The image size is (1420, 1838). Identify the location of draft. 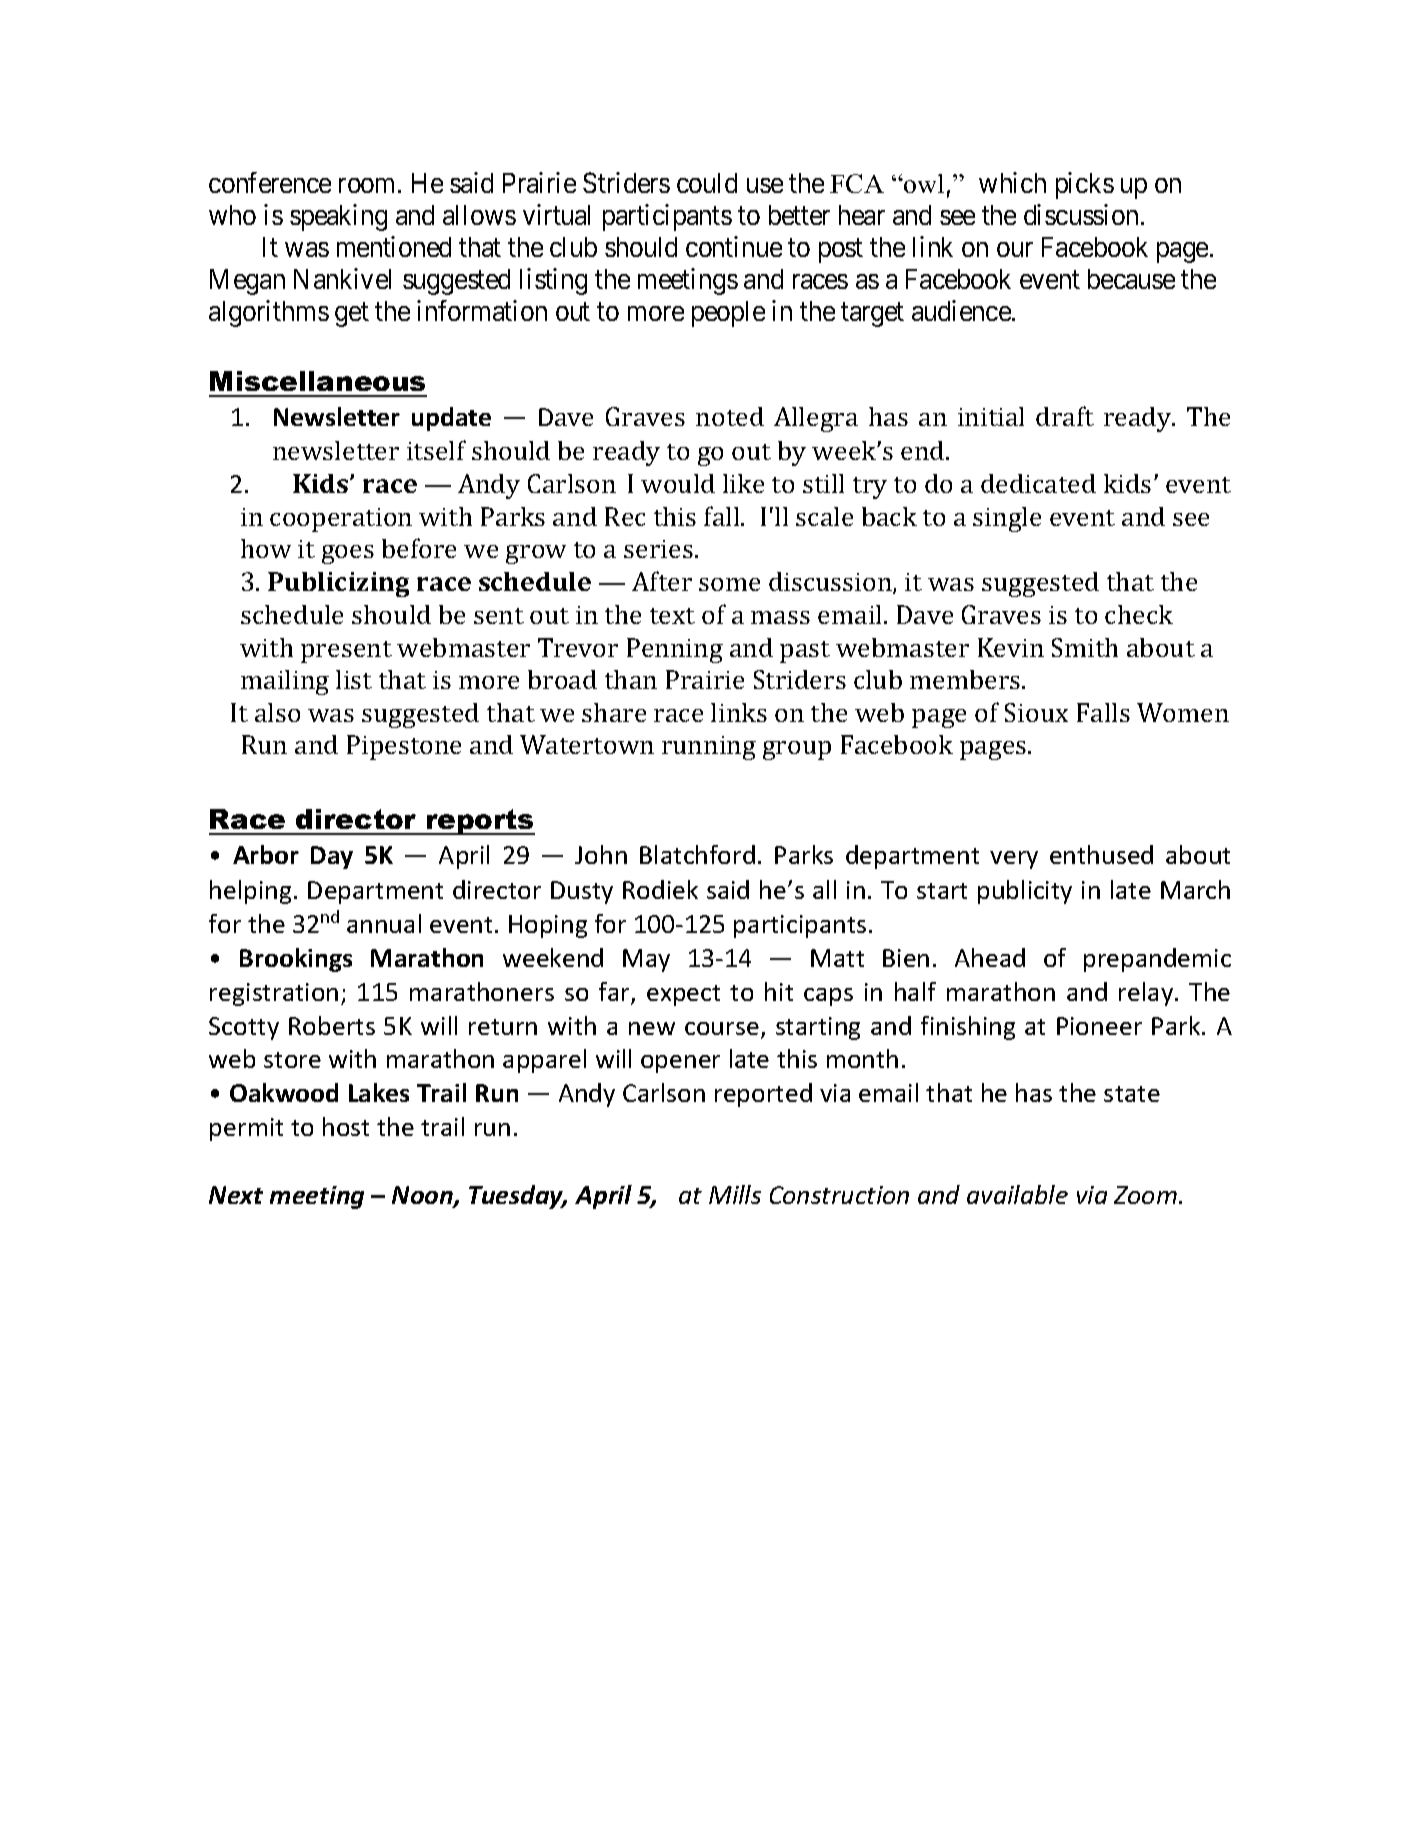
(1065, 416).
